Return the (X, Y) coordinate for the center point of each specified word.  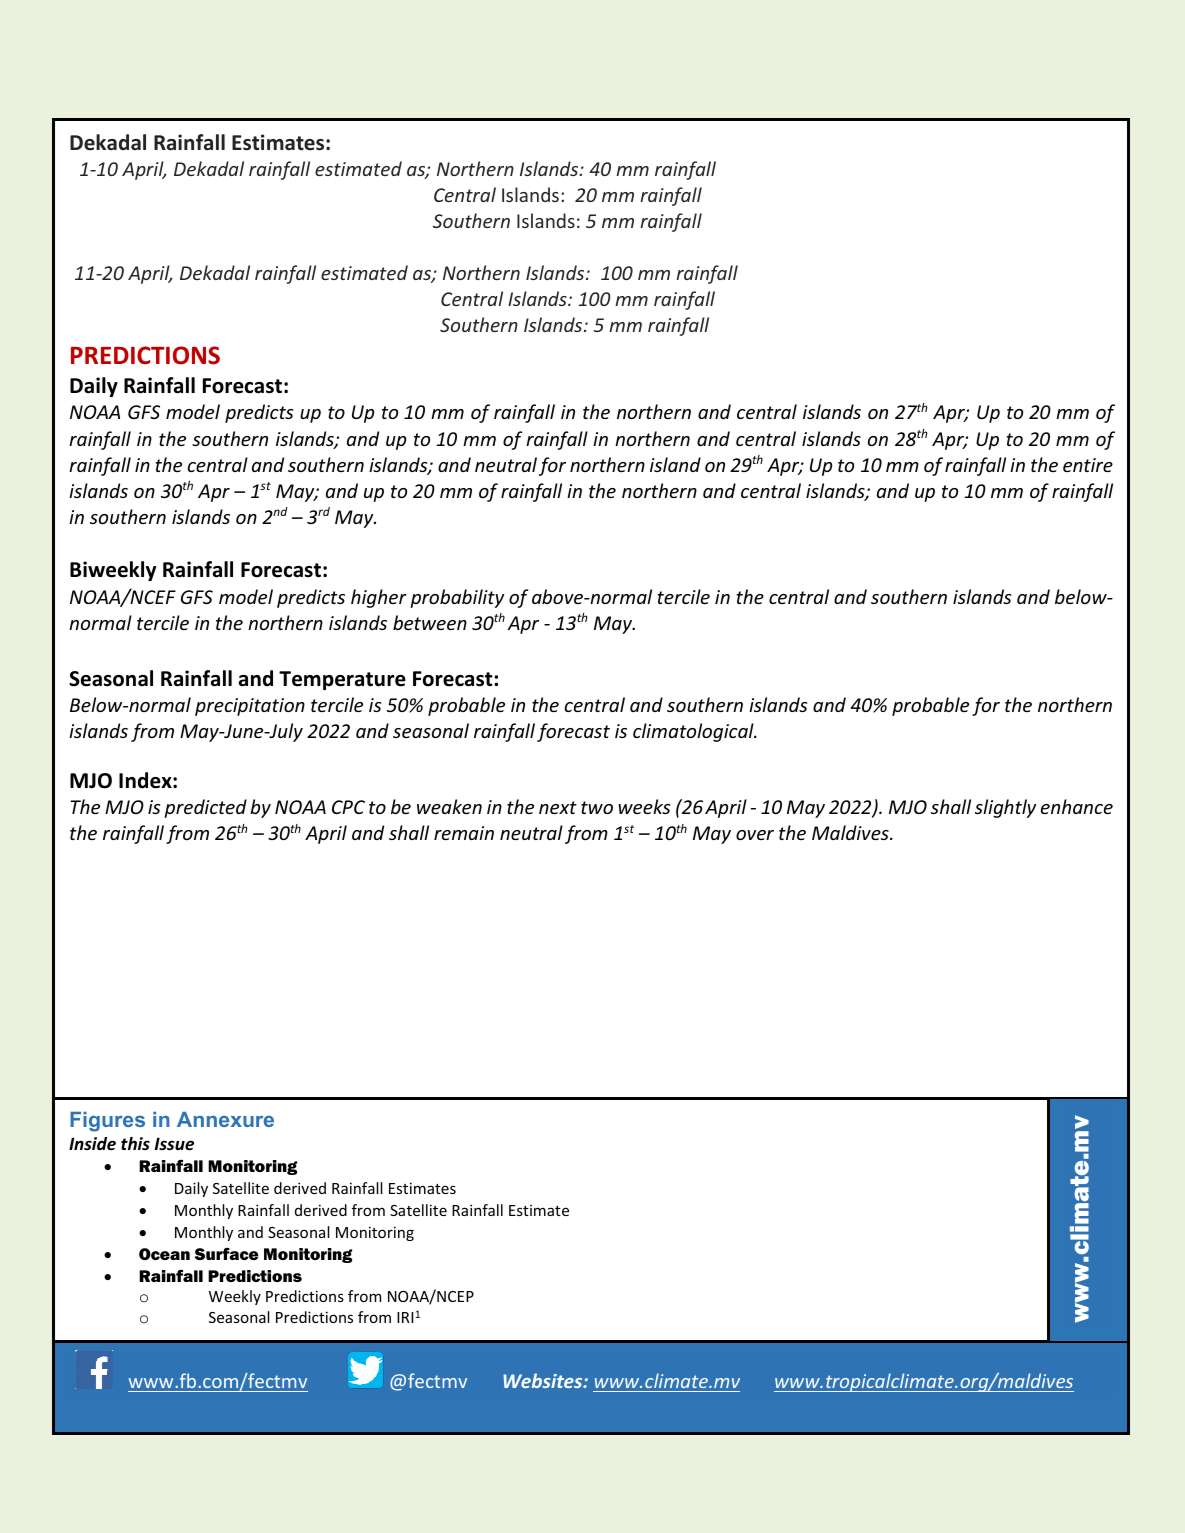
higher (379, 598)
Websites (544, 1380)
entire (1088, 465)
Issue (174, 1144)
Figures (107, 1122)
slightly (1005, 808)
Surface (227, 1254)
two (597, 807)
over (755, 835)
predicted (205, 808)
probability (457, 598)
